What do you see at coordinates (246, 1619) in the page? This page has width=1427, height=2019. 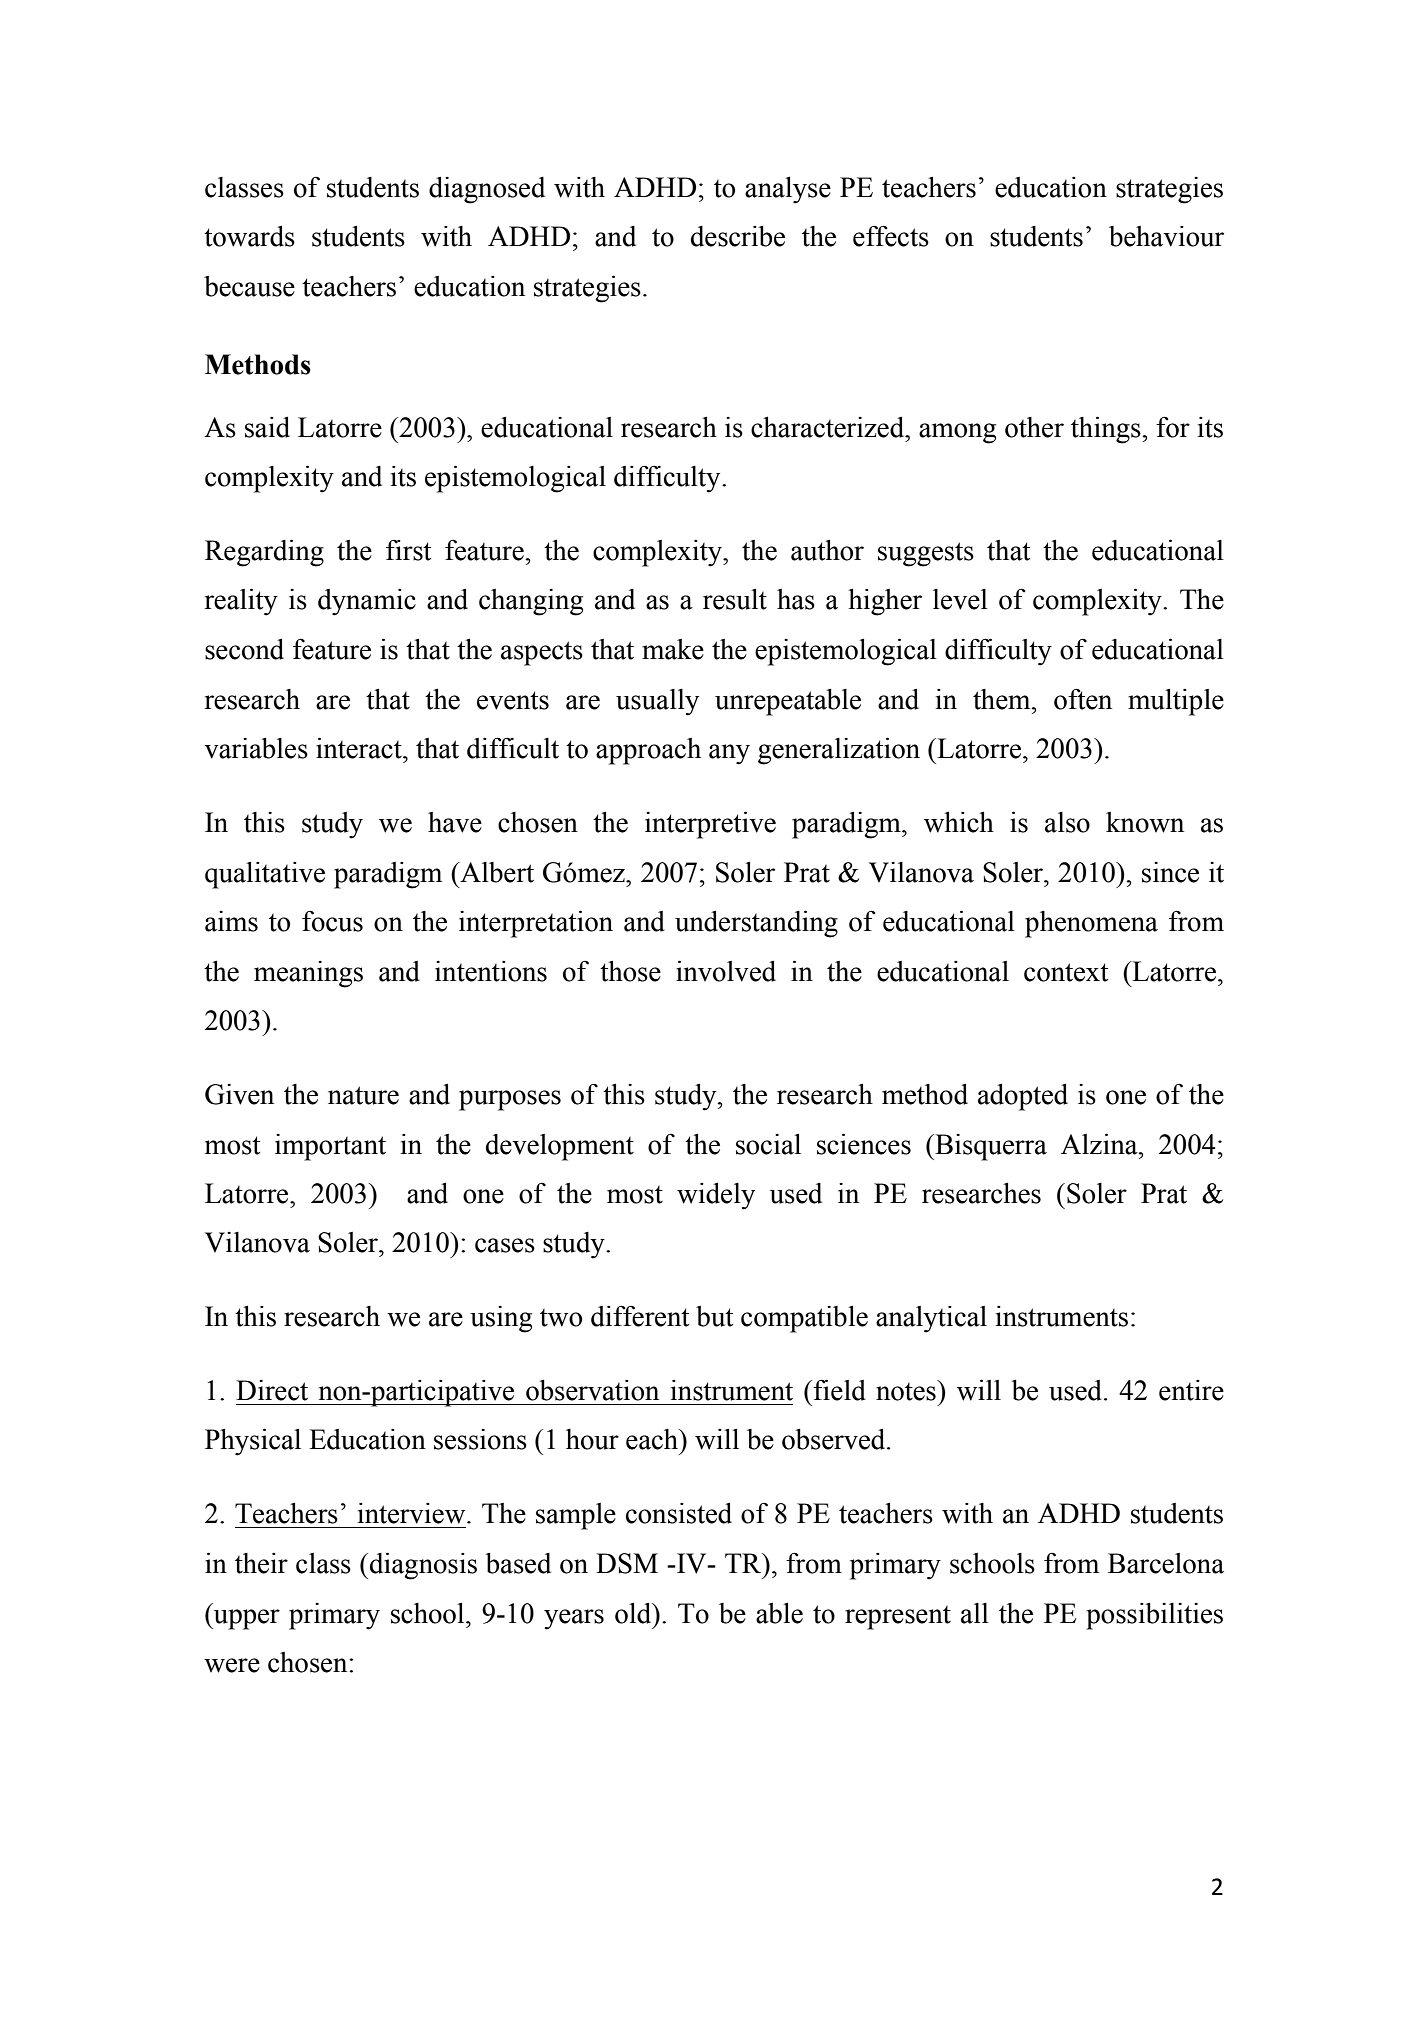 I see `upper` at bounding box center [246, 1619].
